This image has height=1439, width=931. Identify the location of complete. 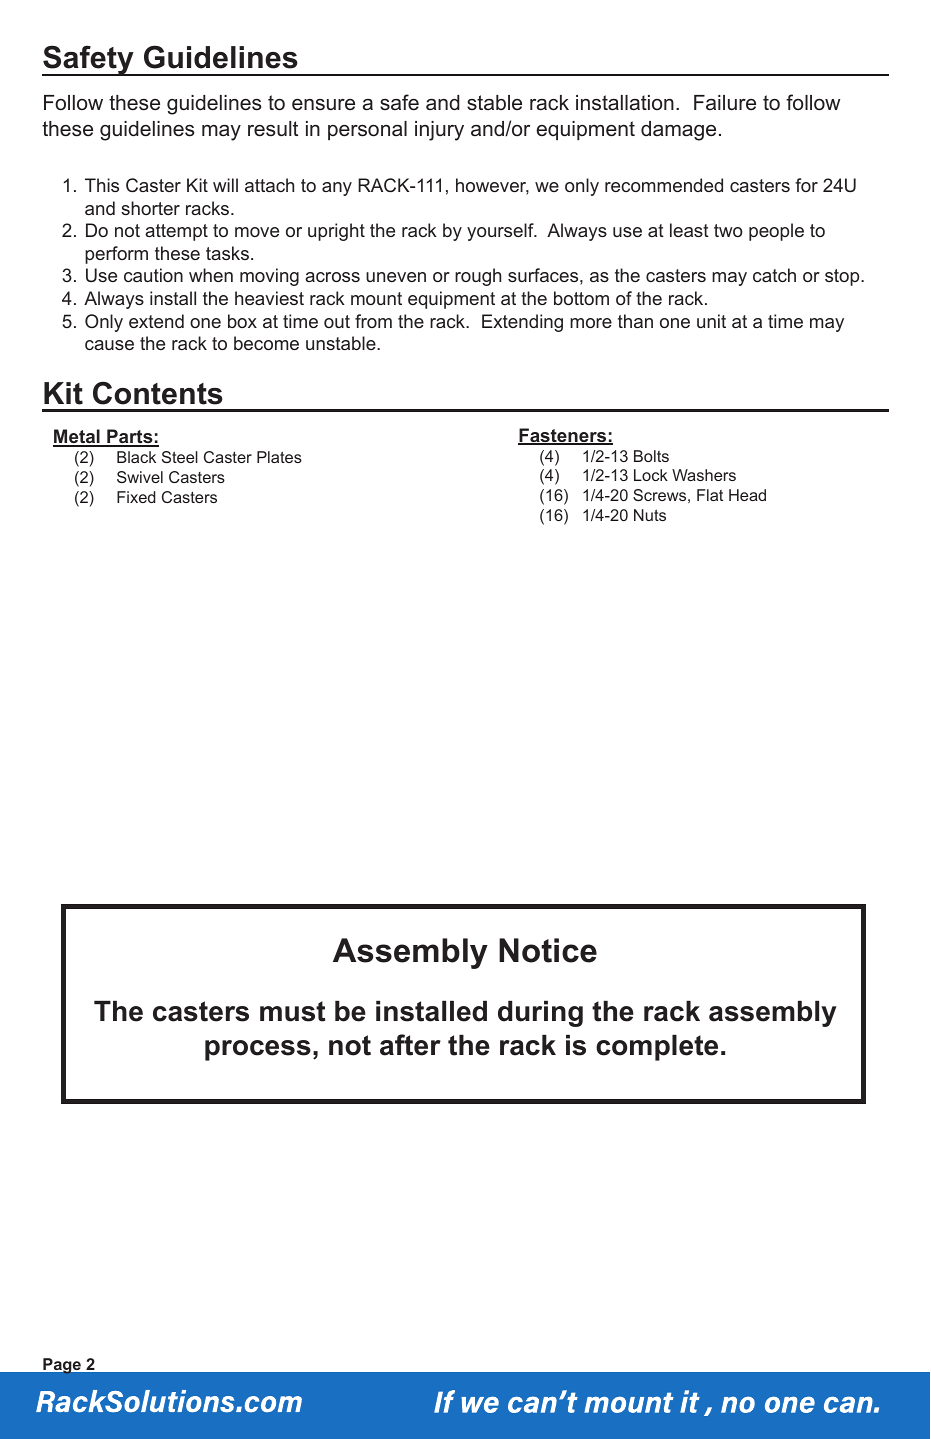
(657, 1048).
